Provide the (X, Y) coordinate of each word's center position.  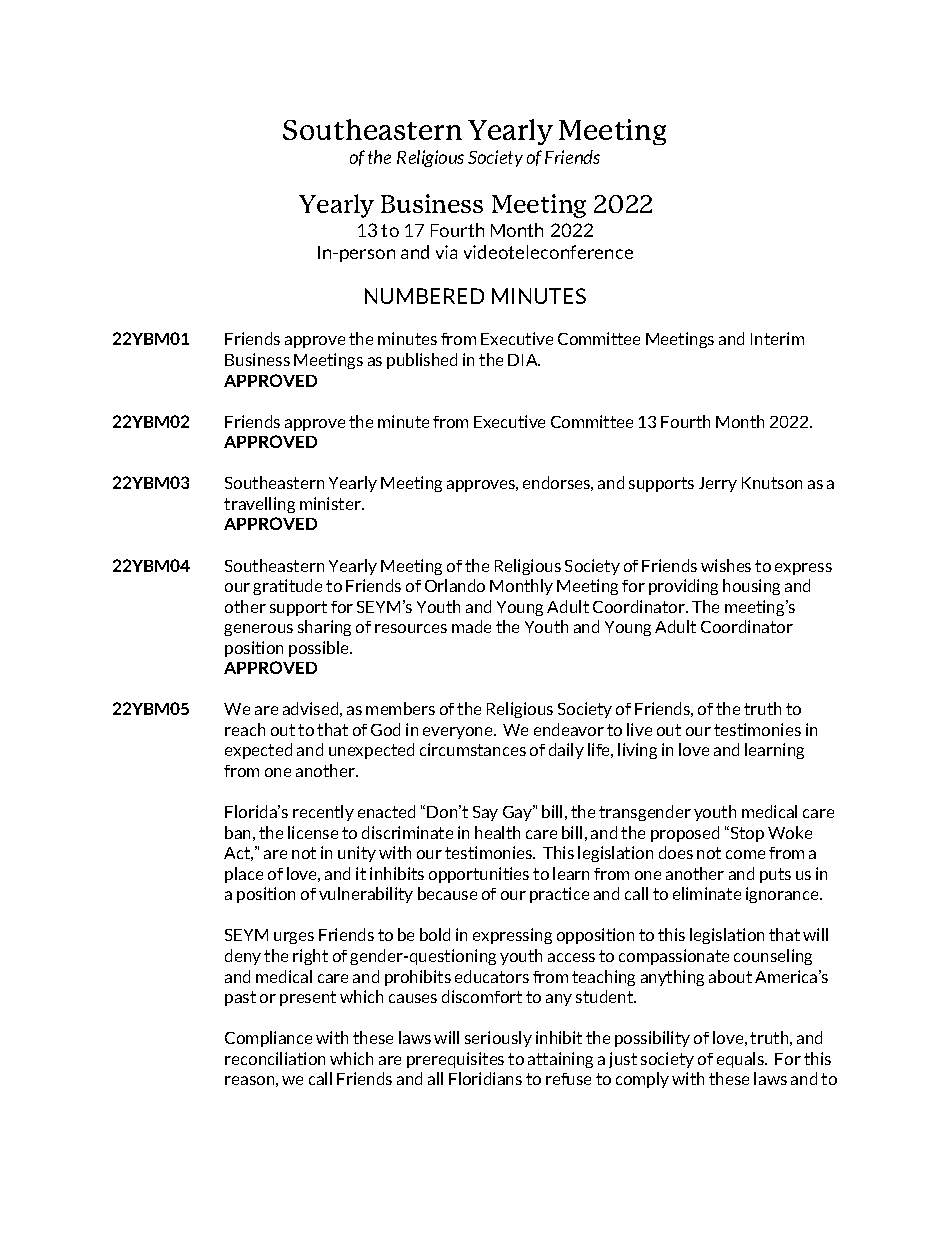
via (446, 252)
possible (320, 649)
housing (751, 587)
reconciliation (275, 1058)
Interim (777, 338)
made (471, 626)
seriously (498, 1039)
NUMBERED (424, 296)
